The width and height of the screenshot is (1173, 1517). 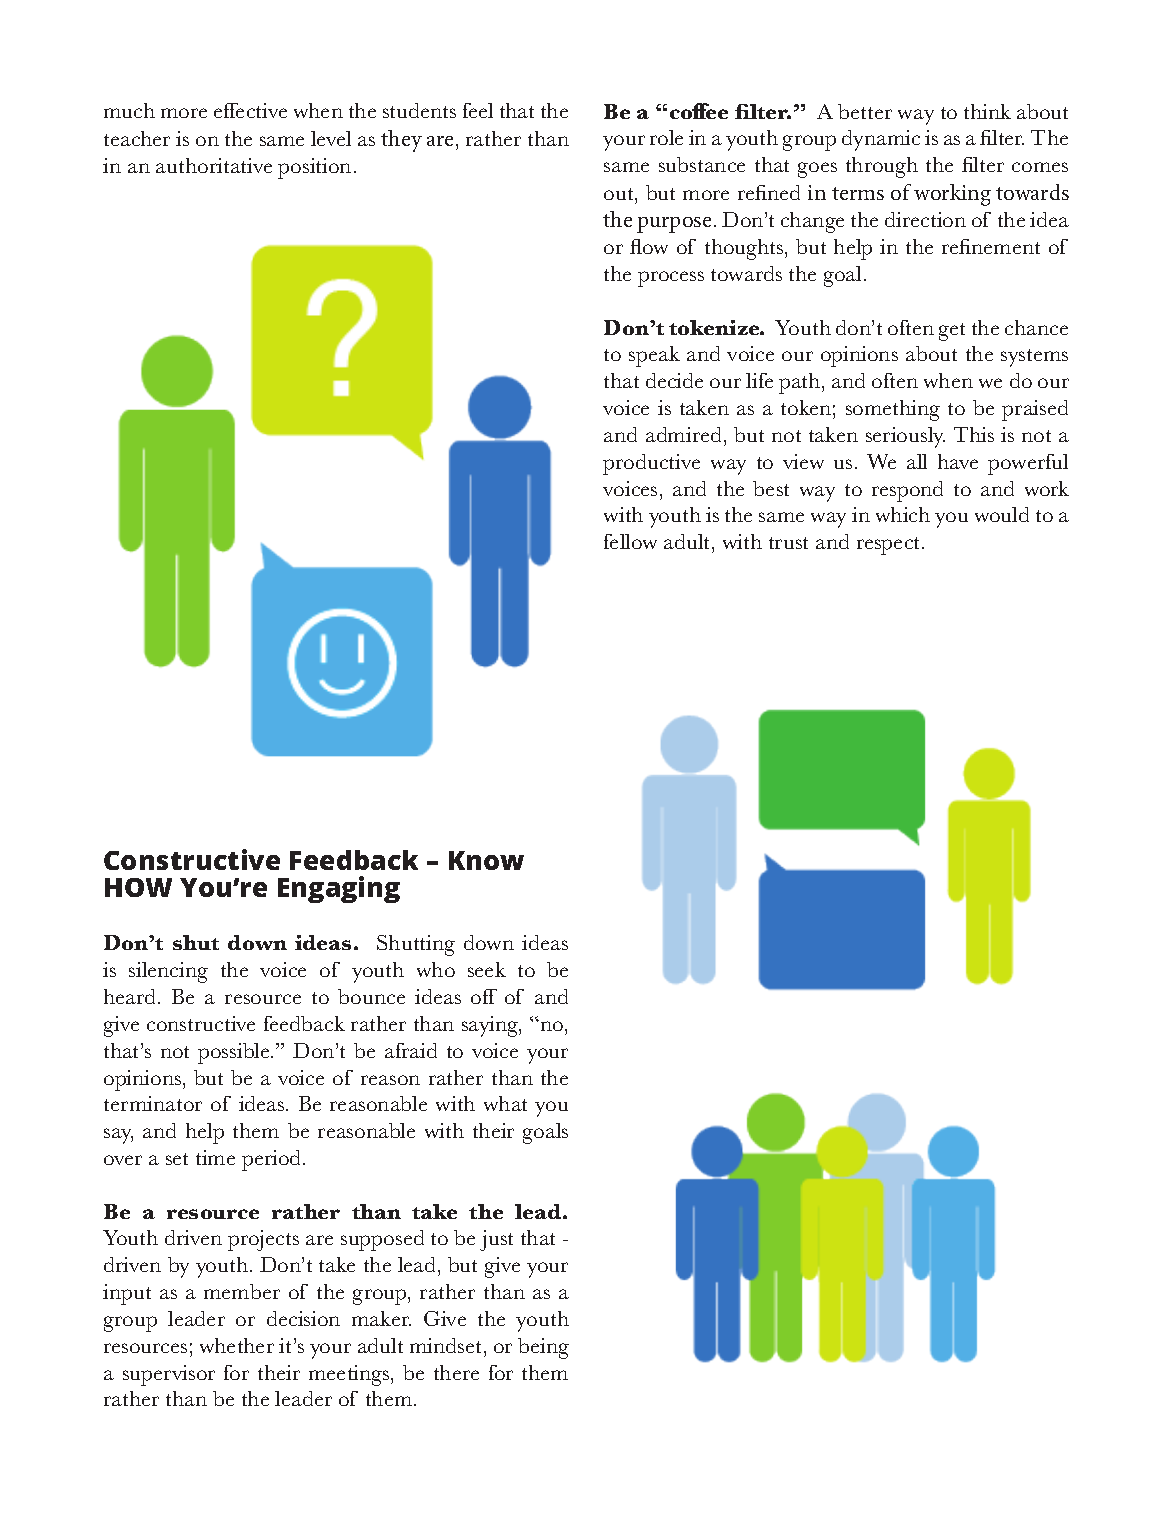 I want to click on respect, so click(x=890, y=546).
